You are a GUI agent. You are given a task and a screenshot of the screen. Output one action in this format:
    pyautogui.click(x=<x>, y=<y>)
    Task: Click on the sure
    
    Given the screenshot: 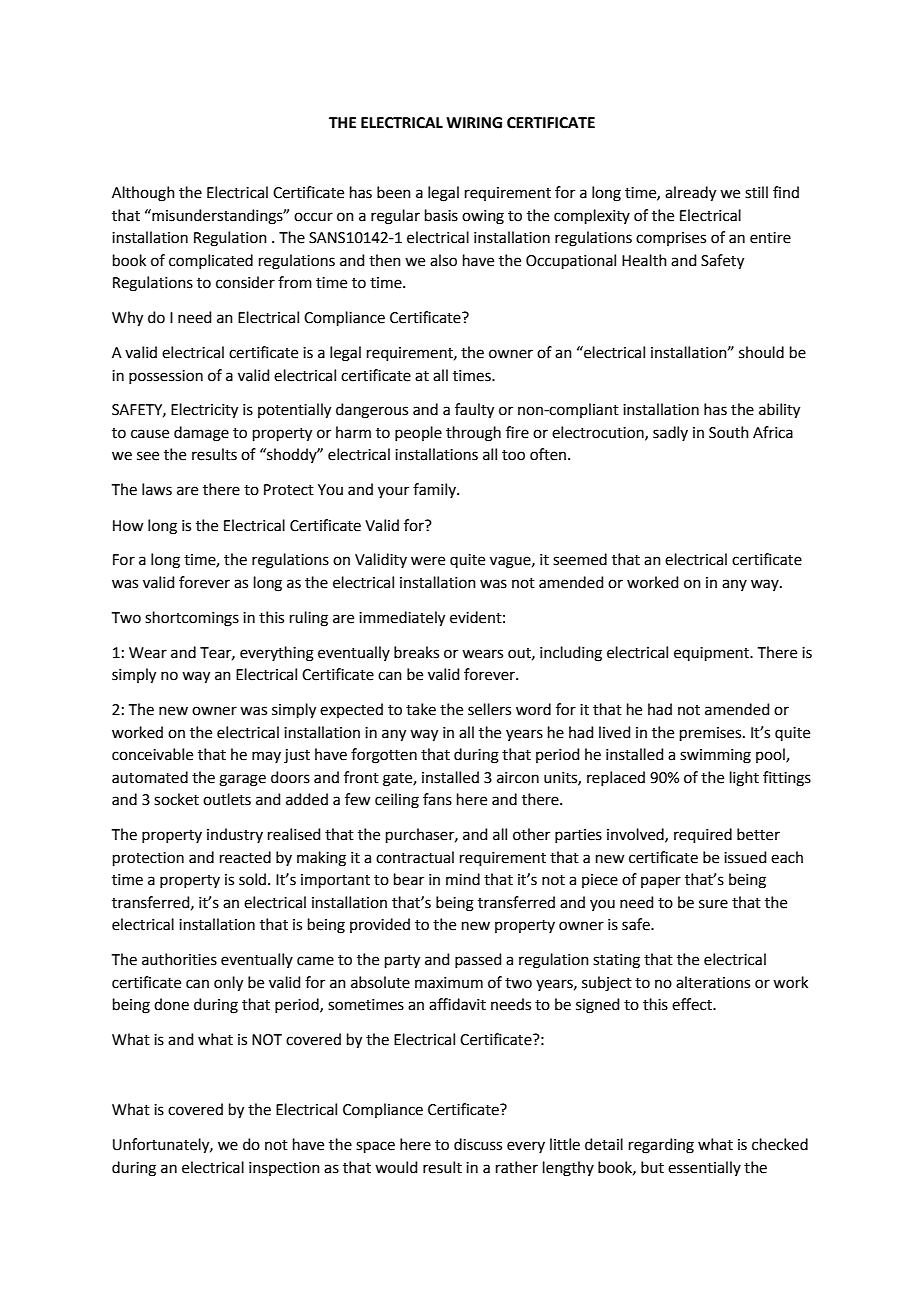 What is the action you would take?
    pyautogui.click(x=713, y=904)
